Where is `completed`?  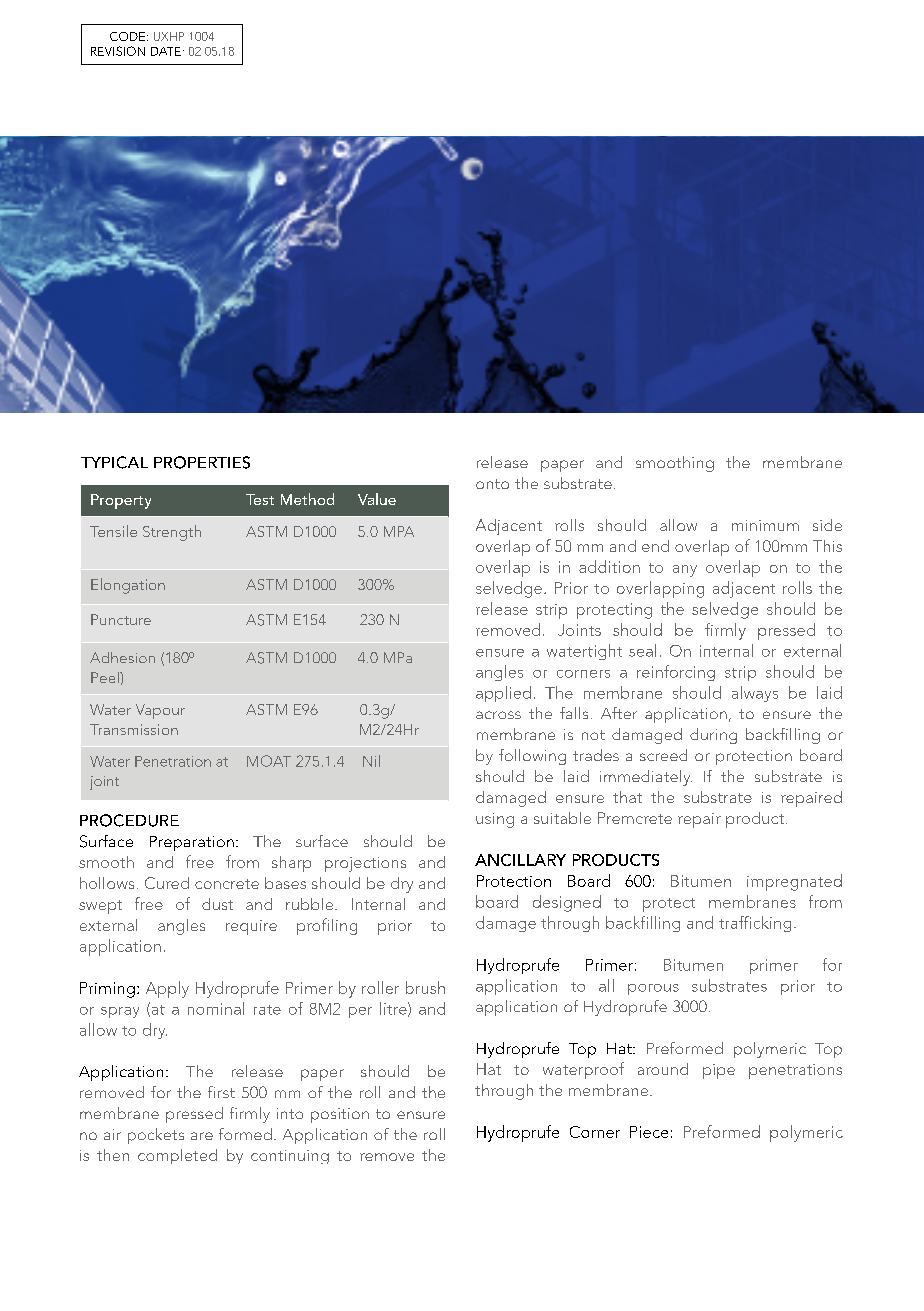 completed is located at coordinates (177, 1156).
